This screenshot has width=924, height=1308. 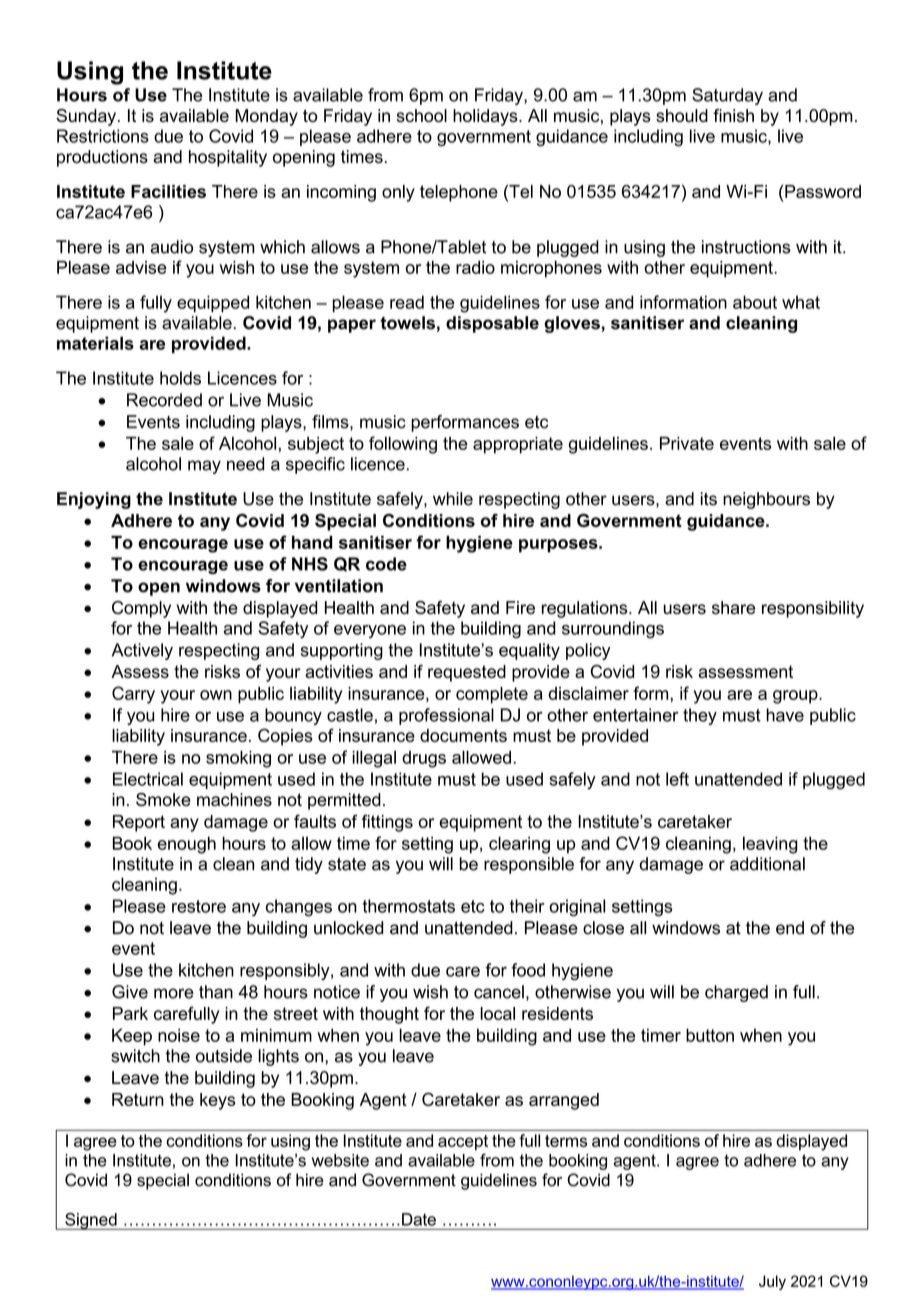 I want to click on hospitality, so click(x=228, y=158).
